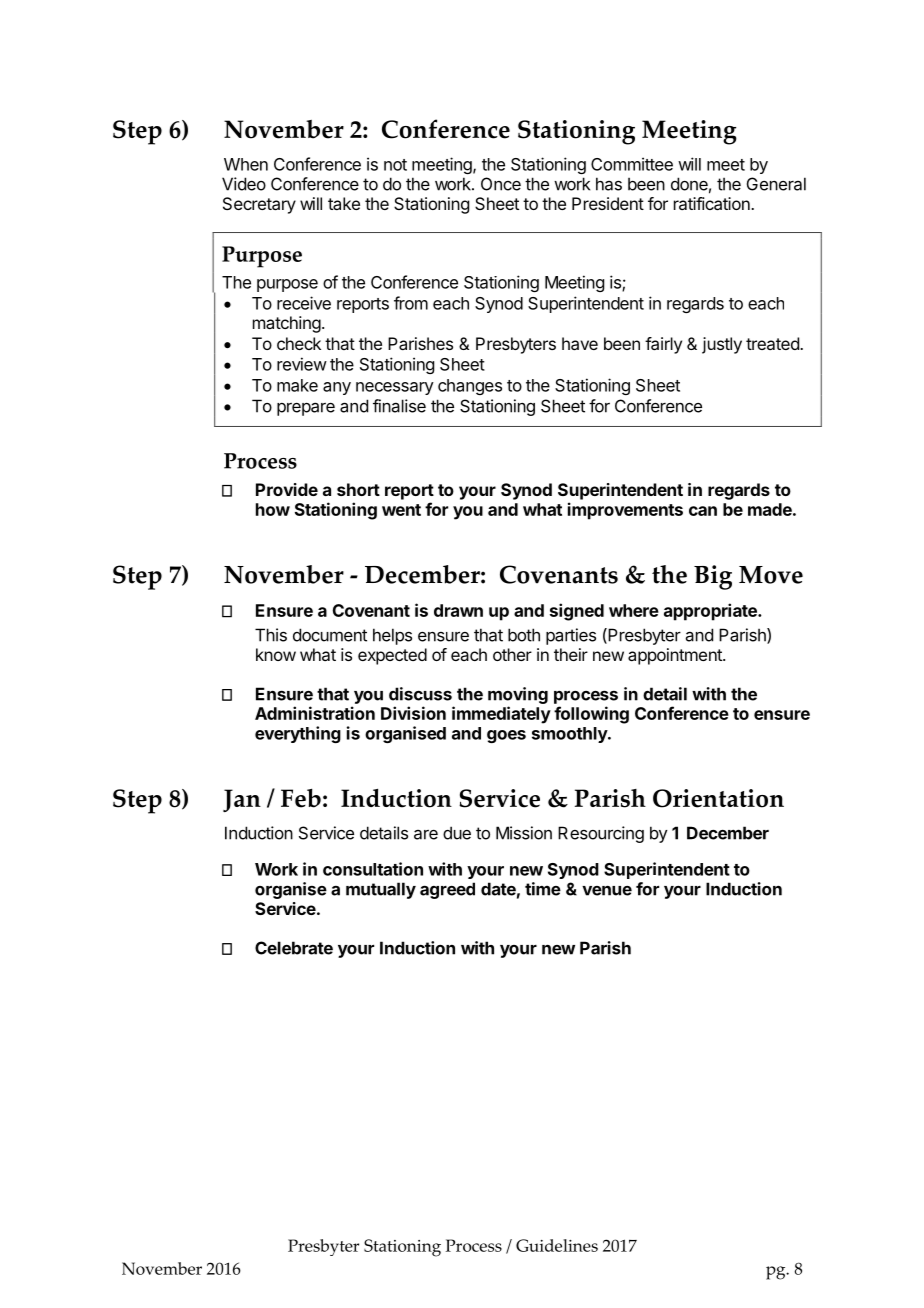 The width and height of the page is (924, 1308). I want to click on time, so click(543, 889).
